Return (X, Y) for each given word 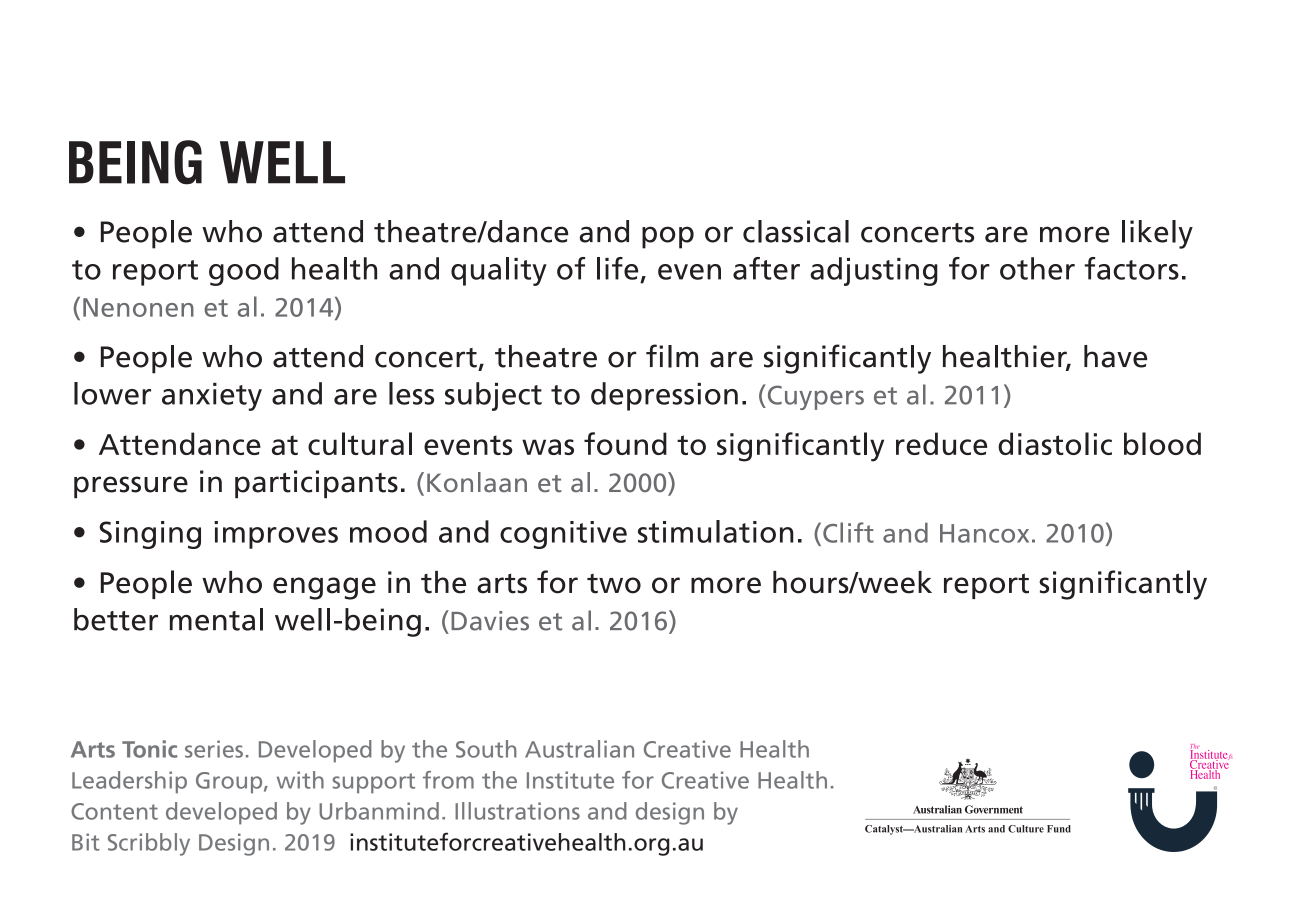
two (614, 584)
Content (114, 811)
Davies (490, 621)
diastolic (1055, 443)
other (1037, 268)
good (244, 271)
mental (216, 619)
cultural (360, 443)
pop (668, 237)
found (625, 443)
